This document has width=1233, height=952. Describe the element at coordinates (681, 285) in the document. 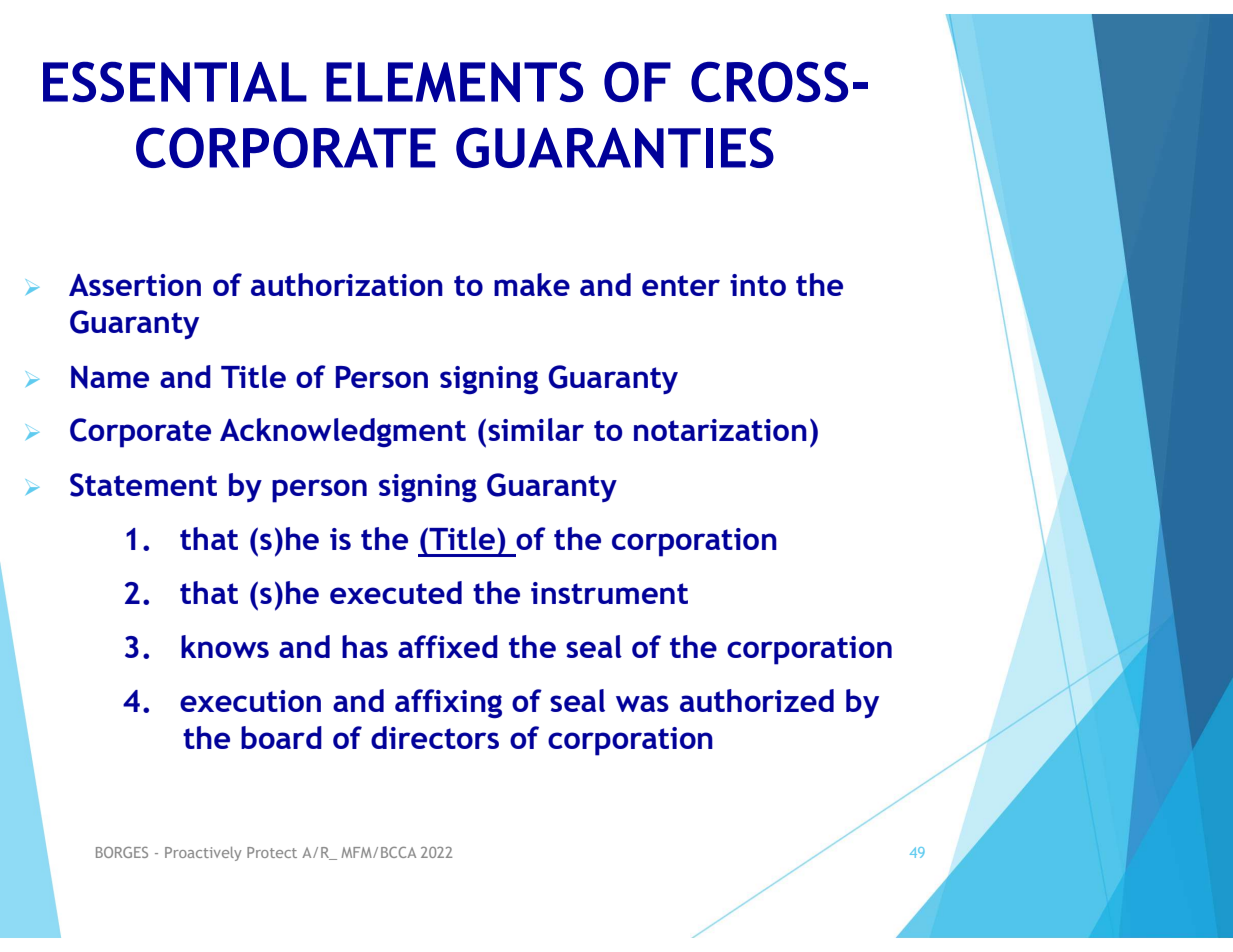

I see `enter` at that location.
